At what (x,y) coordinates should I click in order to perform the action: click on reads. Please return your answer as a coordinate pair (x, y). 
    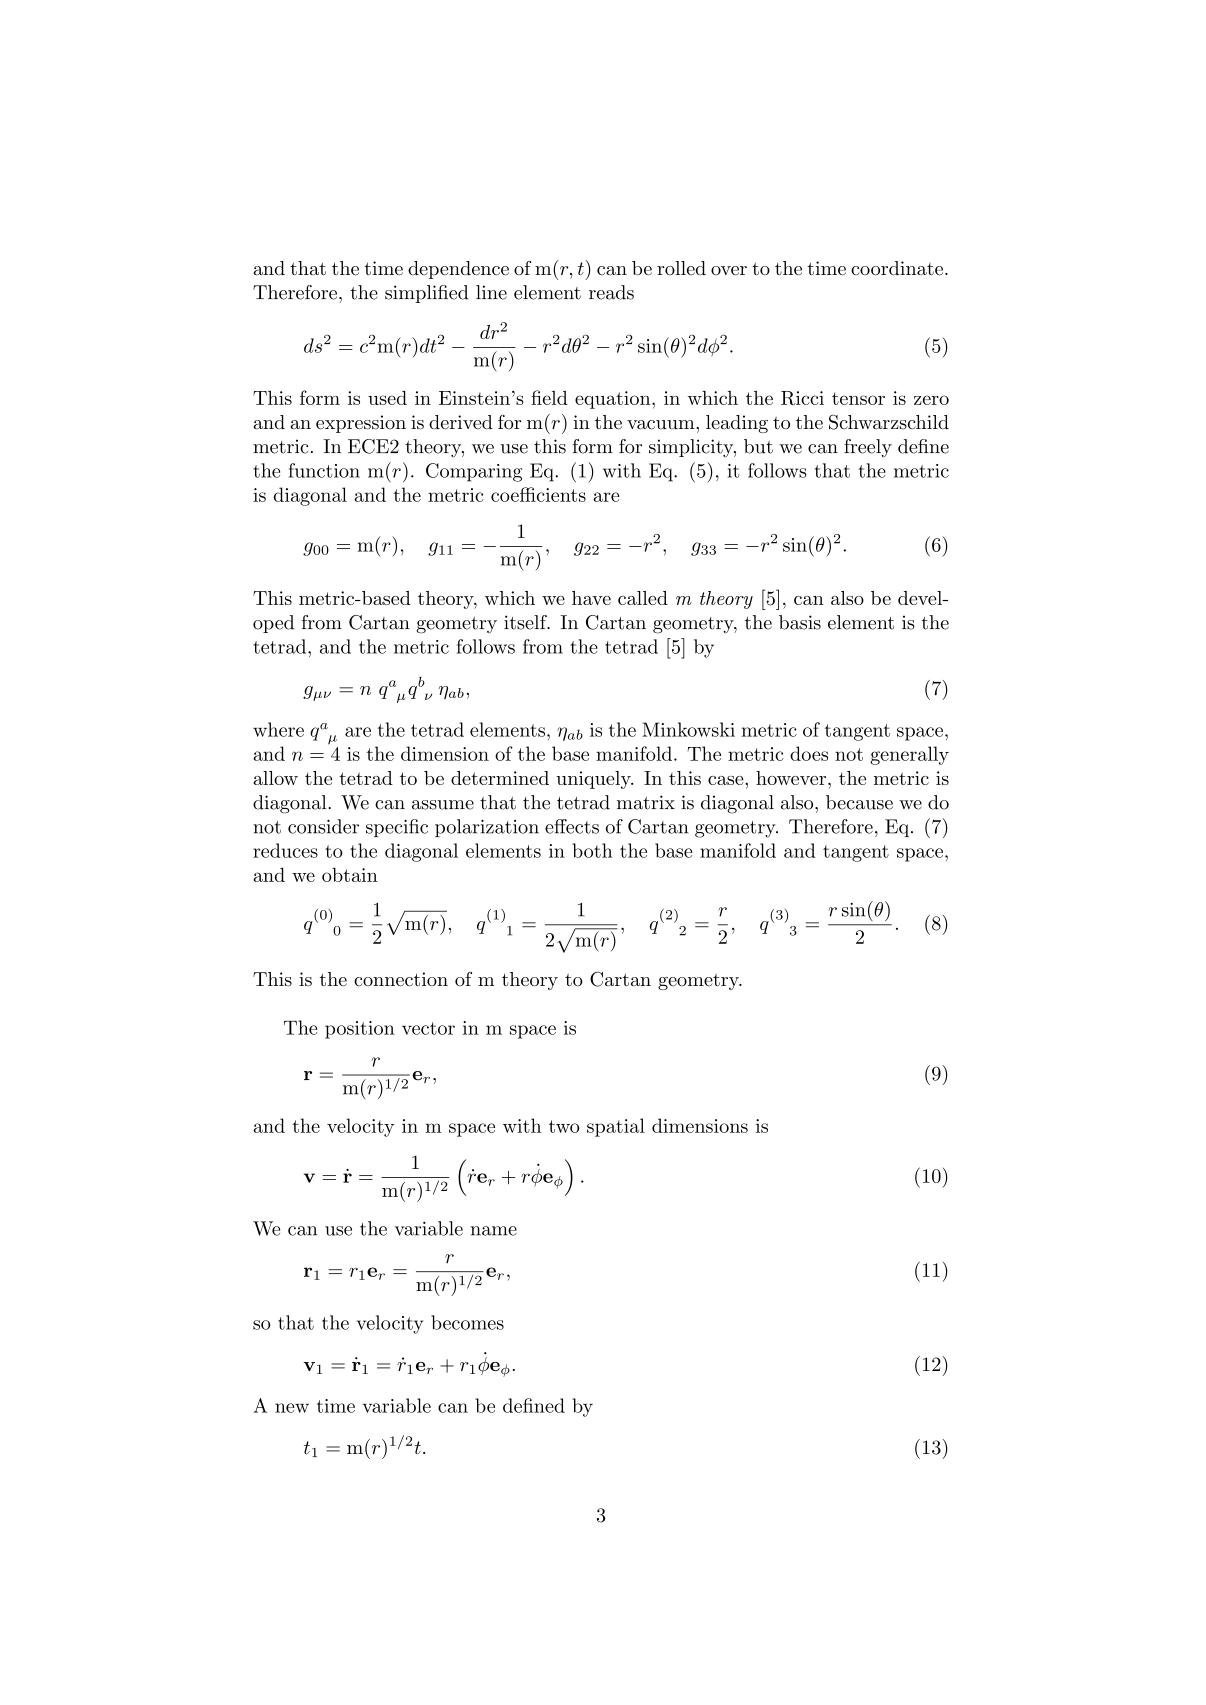
    Looking at the image, I should click on (611, 292).
